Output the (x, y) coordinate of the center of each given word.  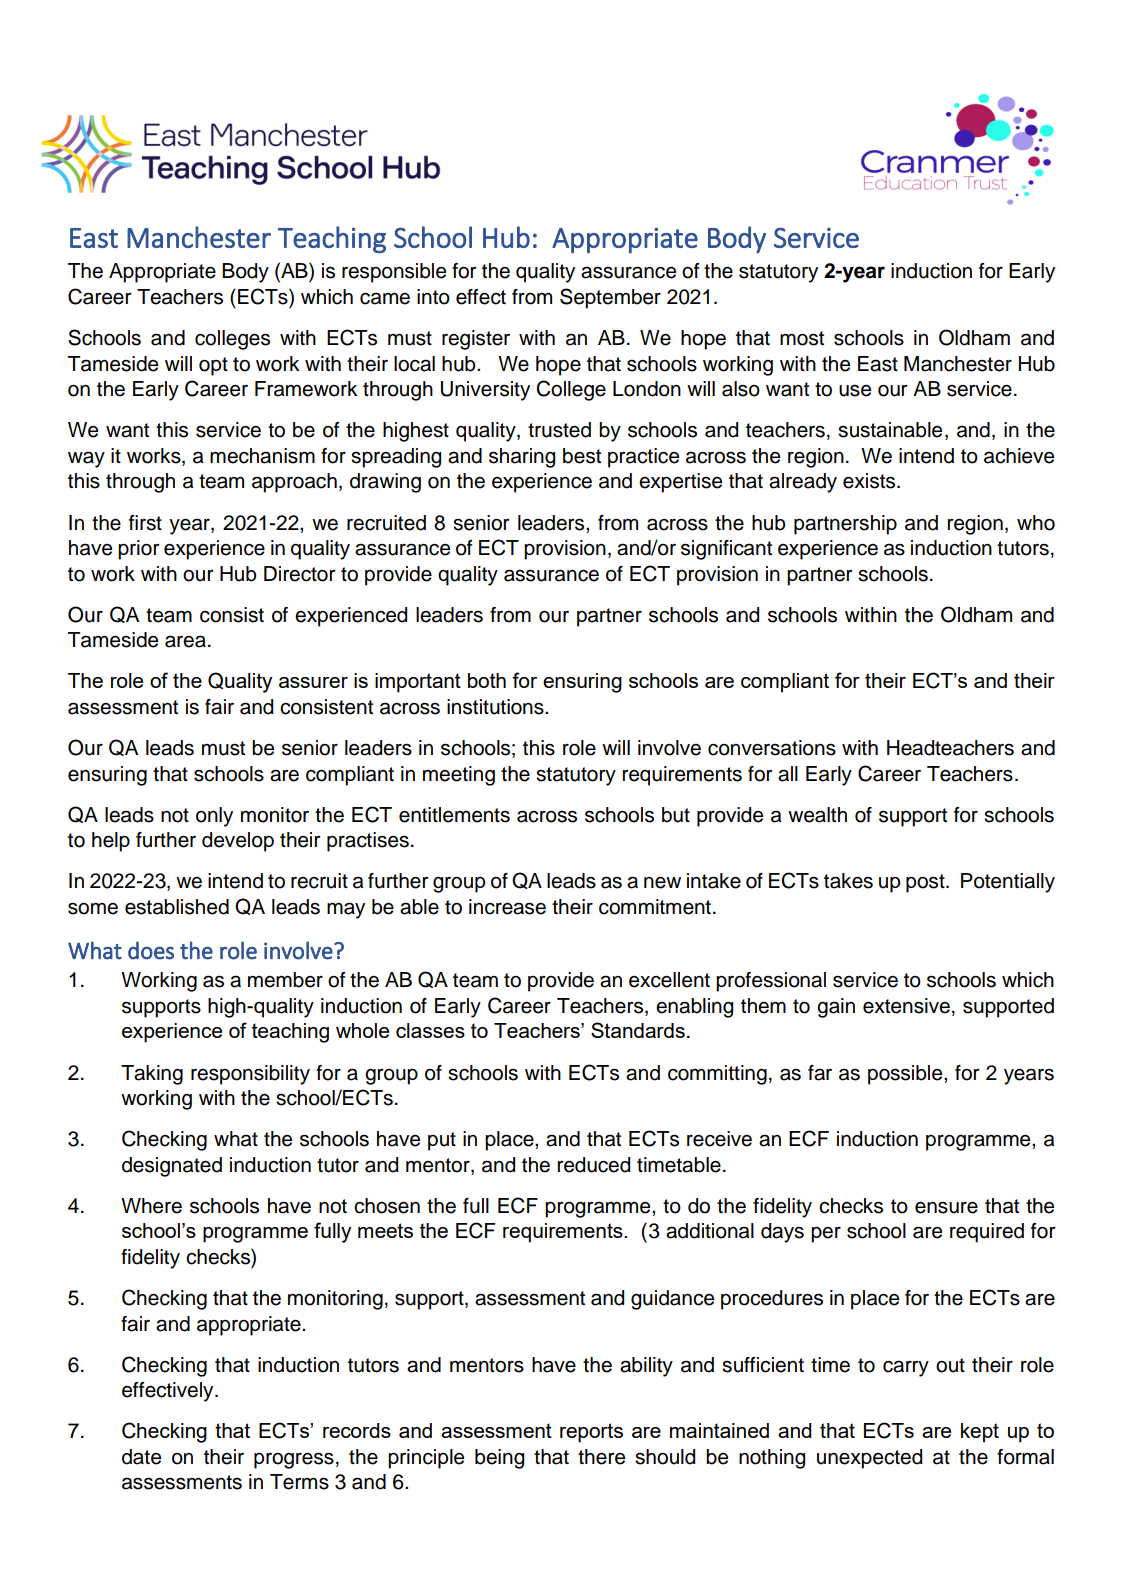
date (141, 1457)
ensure (946, 1207)
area (185, 641)
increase (507, 907)
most (802, 338)
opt (213, 366)
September (610, 298)
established (177, 907)
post (926, 883)
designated (172, 1167)
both (487, 680)
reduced (594, 1165)
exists (870, 481)
